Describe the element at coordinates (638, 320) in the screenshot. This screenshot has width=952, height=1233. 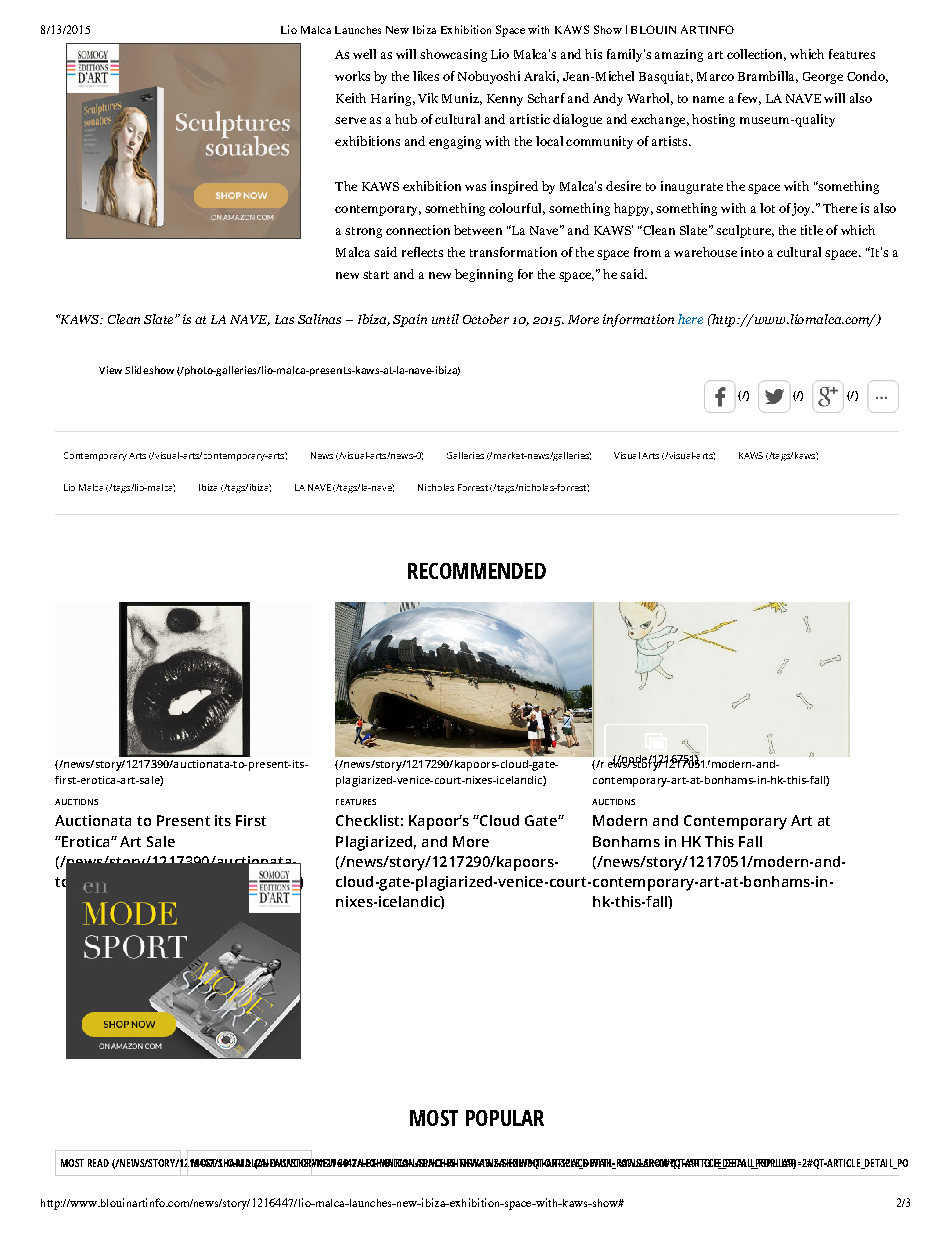
I see `information` at that location.
